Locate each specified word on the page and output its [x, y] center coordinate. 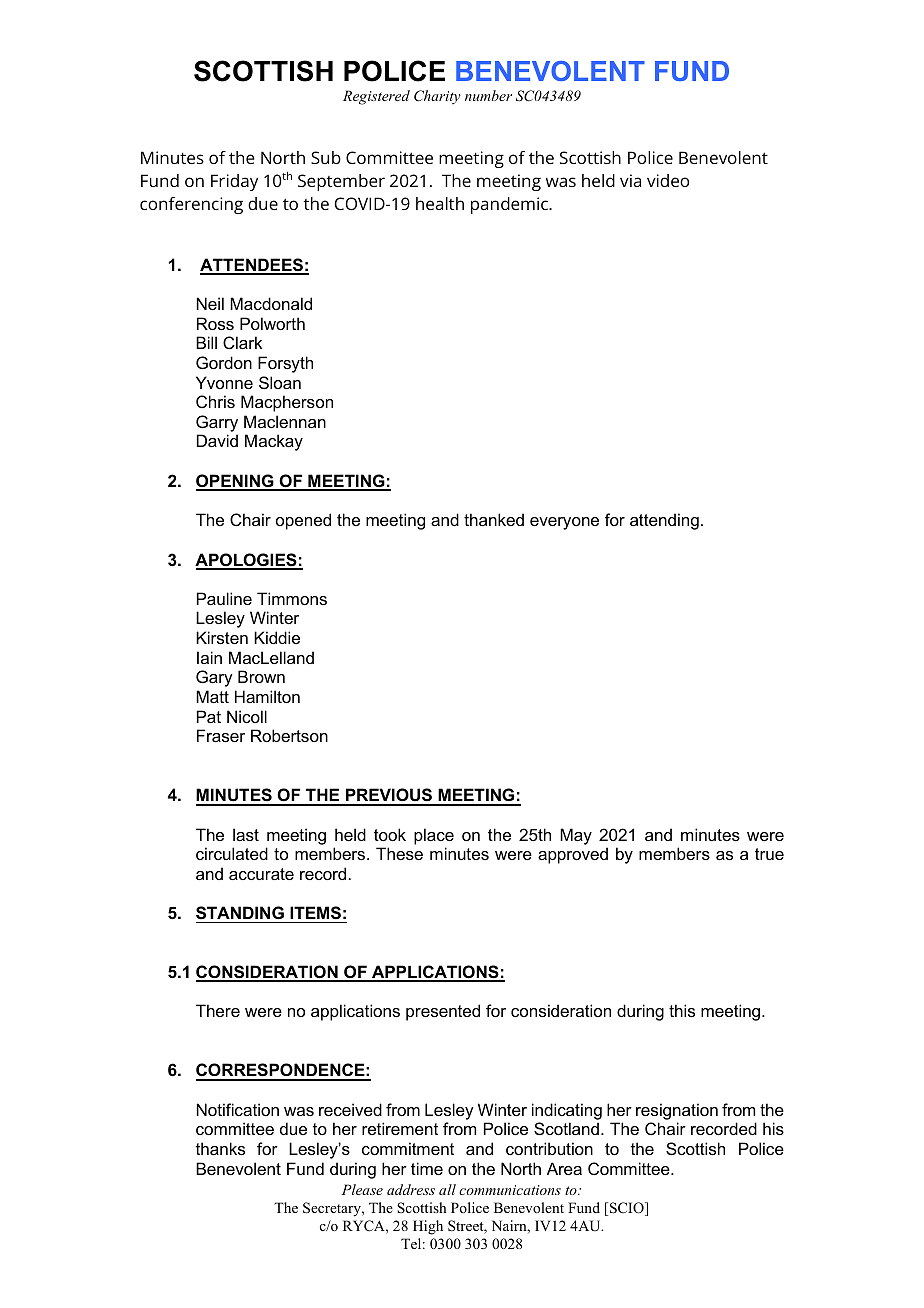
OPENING [236, 482]
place [434, 836]
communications [510, 1190]
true [769, 854]
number [488, 95]
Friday [234, 182]
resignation [677, 1111]
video [668, 180]
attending [664, 521]
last [246, 834]
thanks [220, 1148]
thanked [494, 519]
